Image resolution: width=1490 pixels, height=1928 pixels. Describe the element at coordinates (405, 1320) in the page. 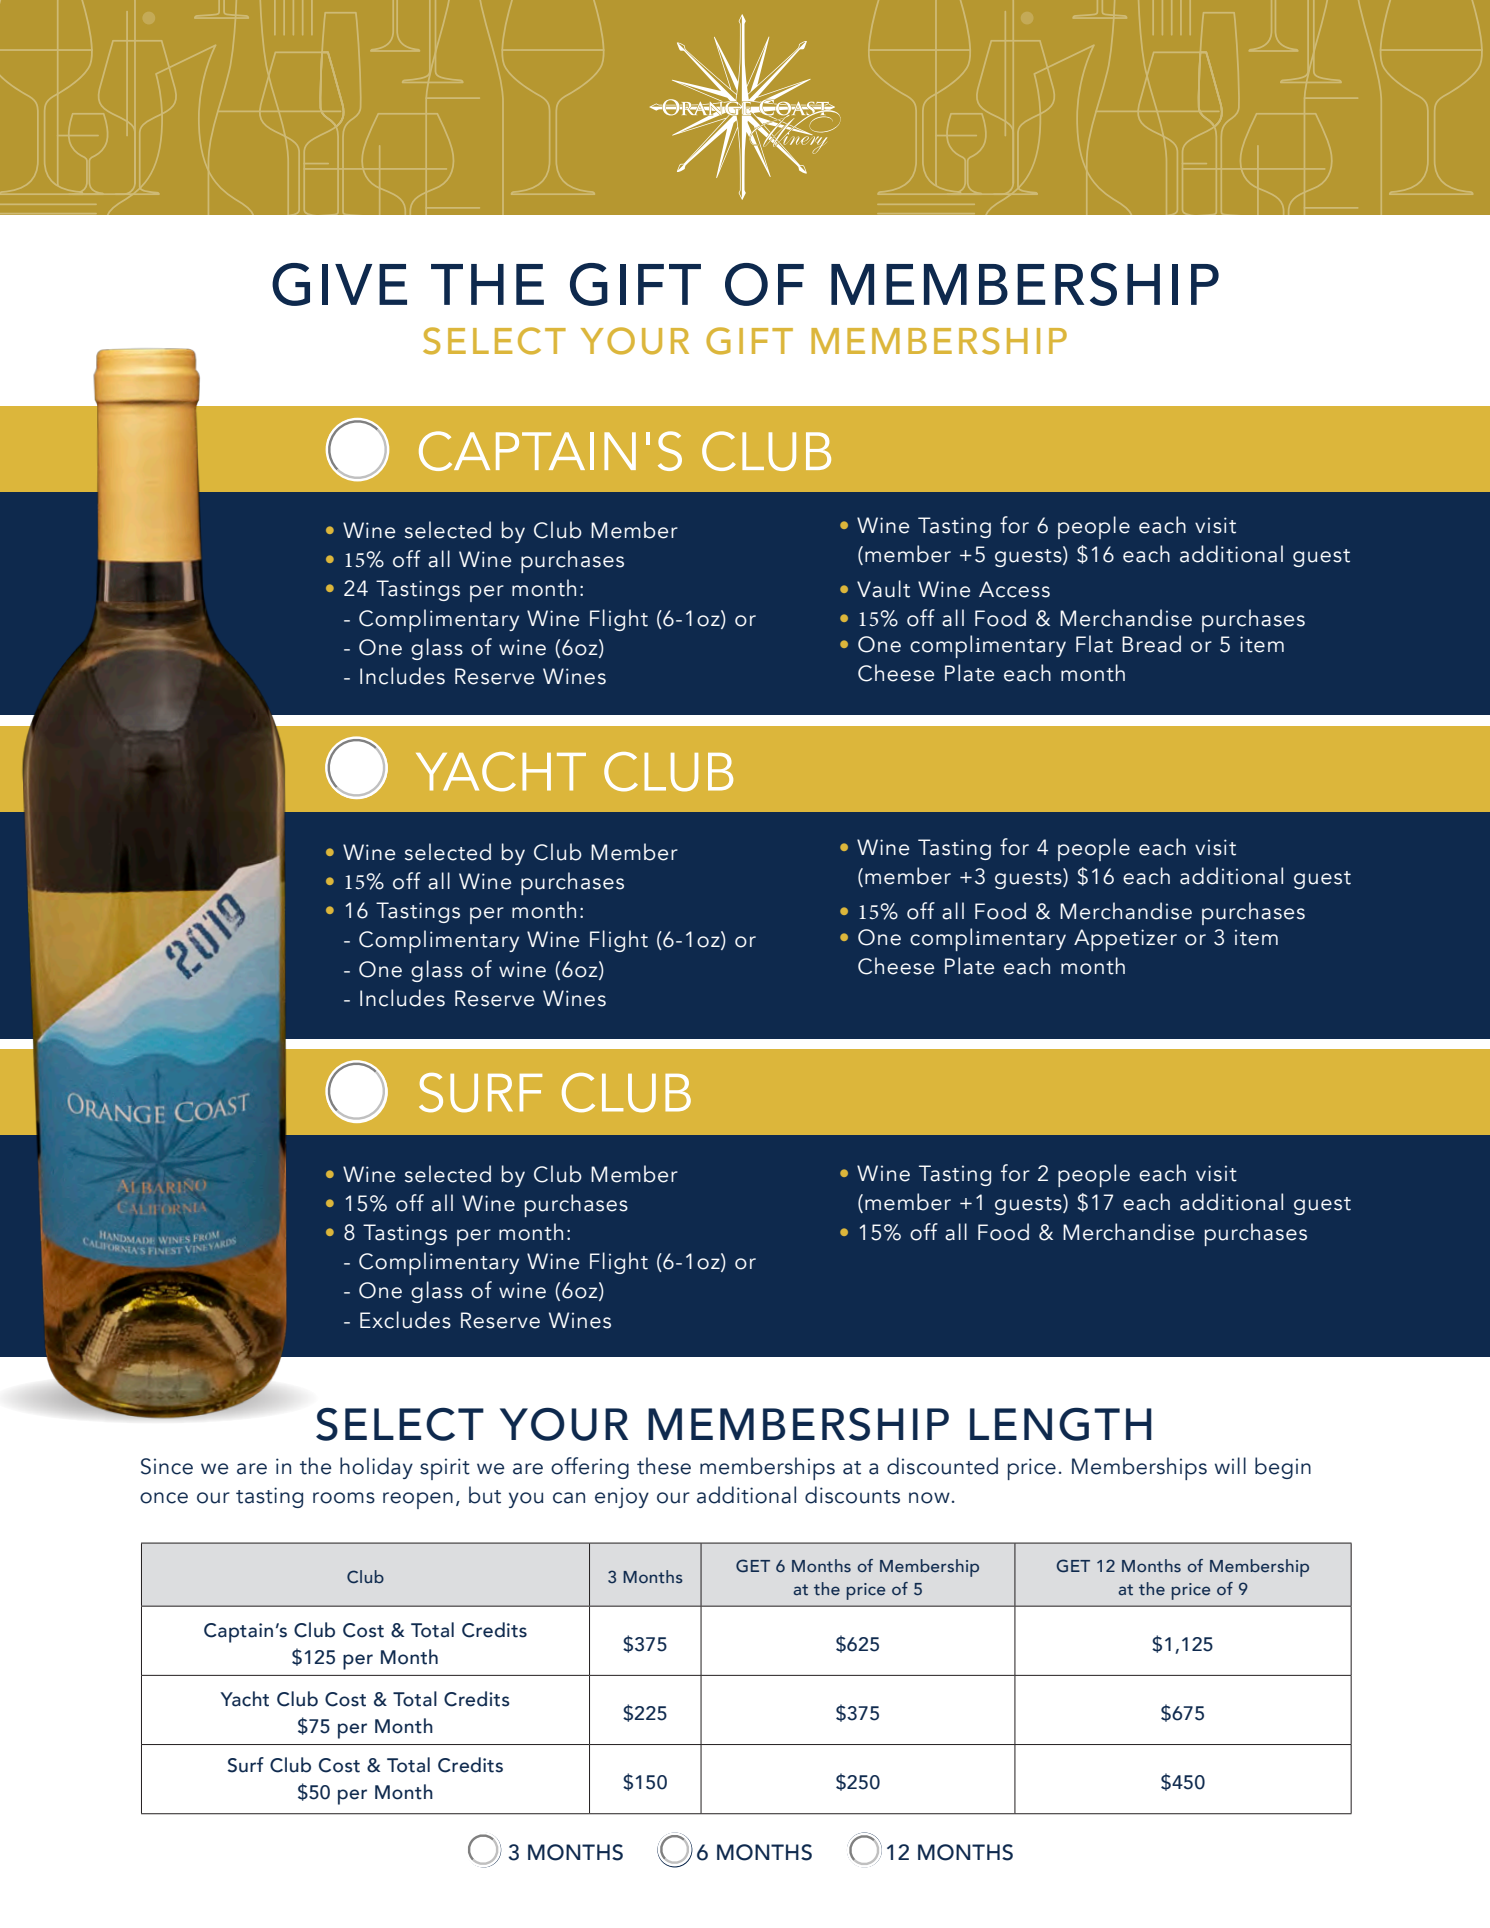

I see `Excludes` at that location.
